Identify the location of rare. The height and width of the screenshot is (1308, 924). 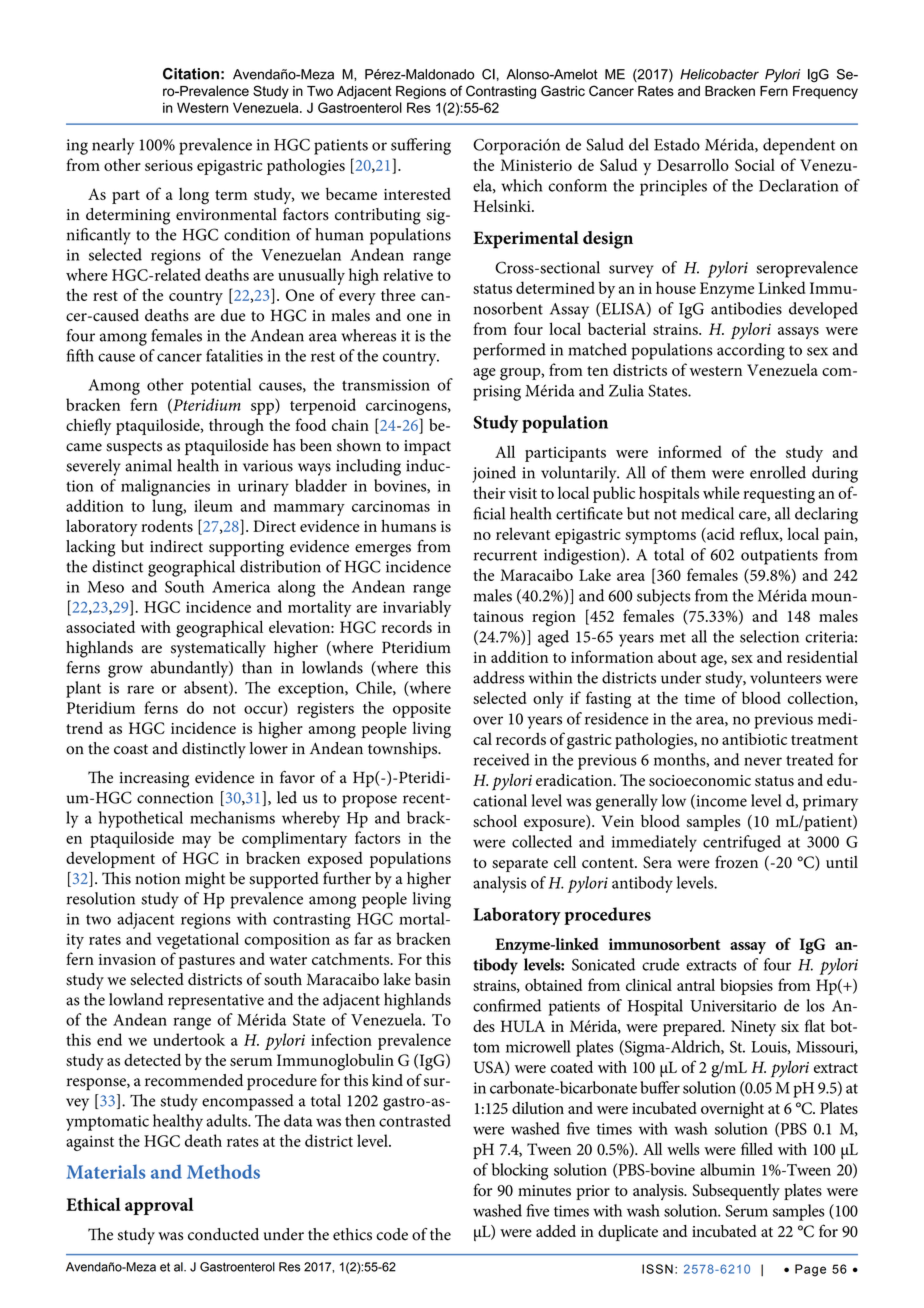
(140, 689).
